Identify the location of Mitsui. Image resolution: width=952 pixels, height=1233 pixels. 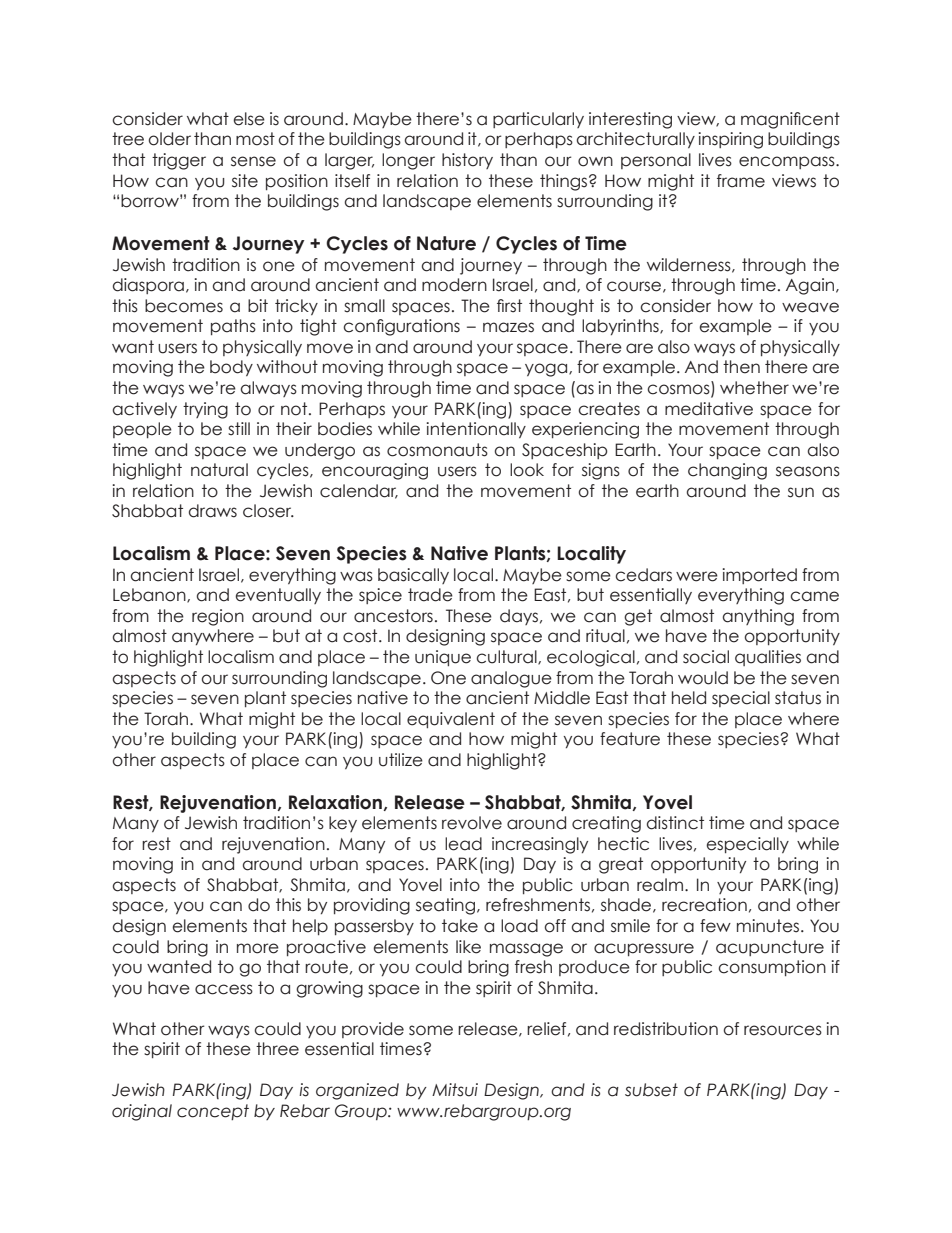
(455, 1090).
